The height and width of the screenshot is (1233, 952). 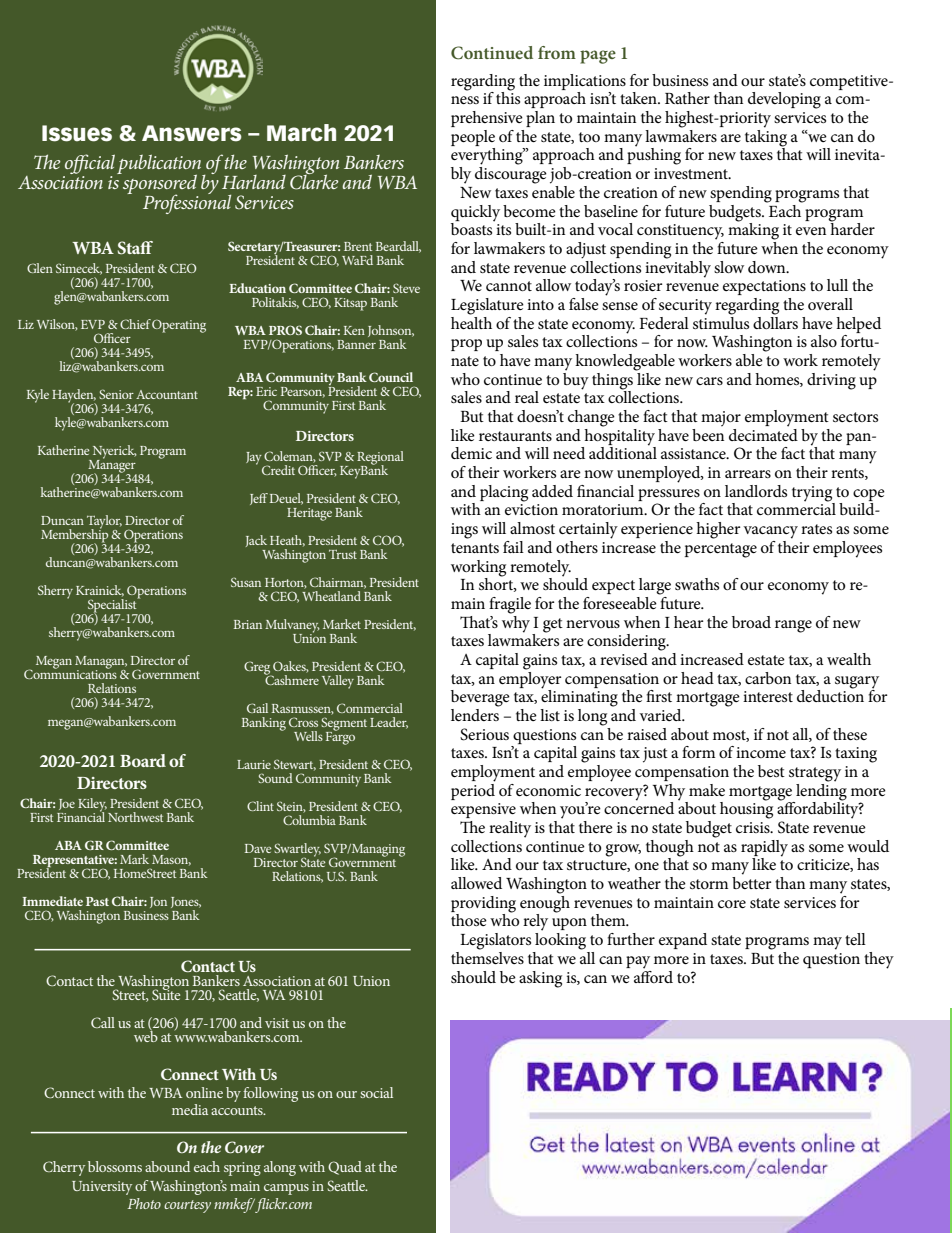 I want to click on they, so click(x=879, y=960).
